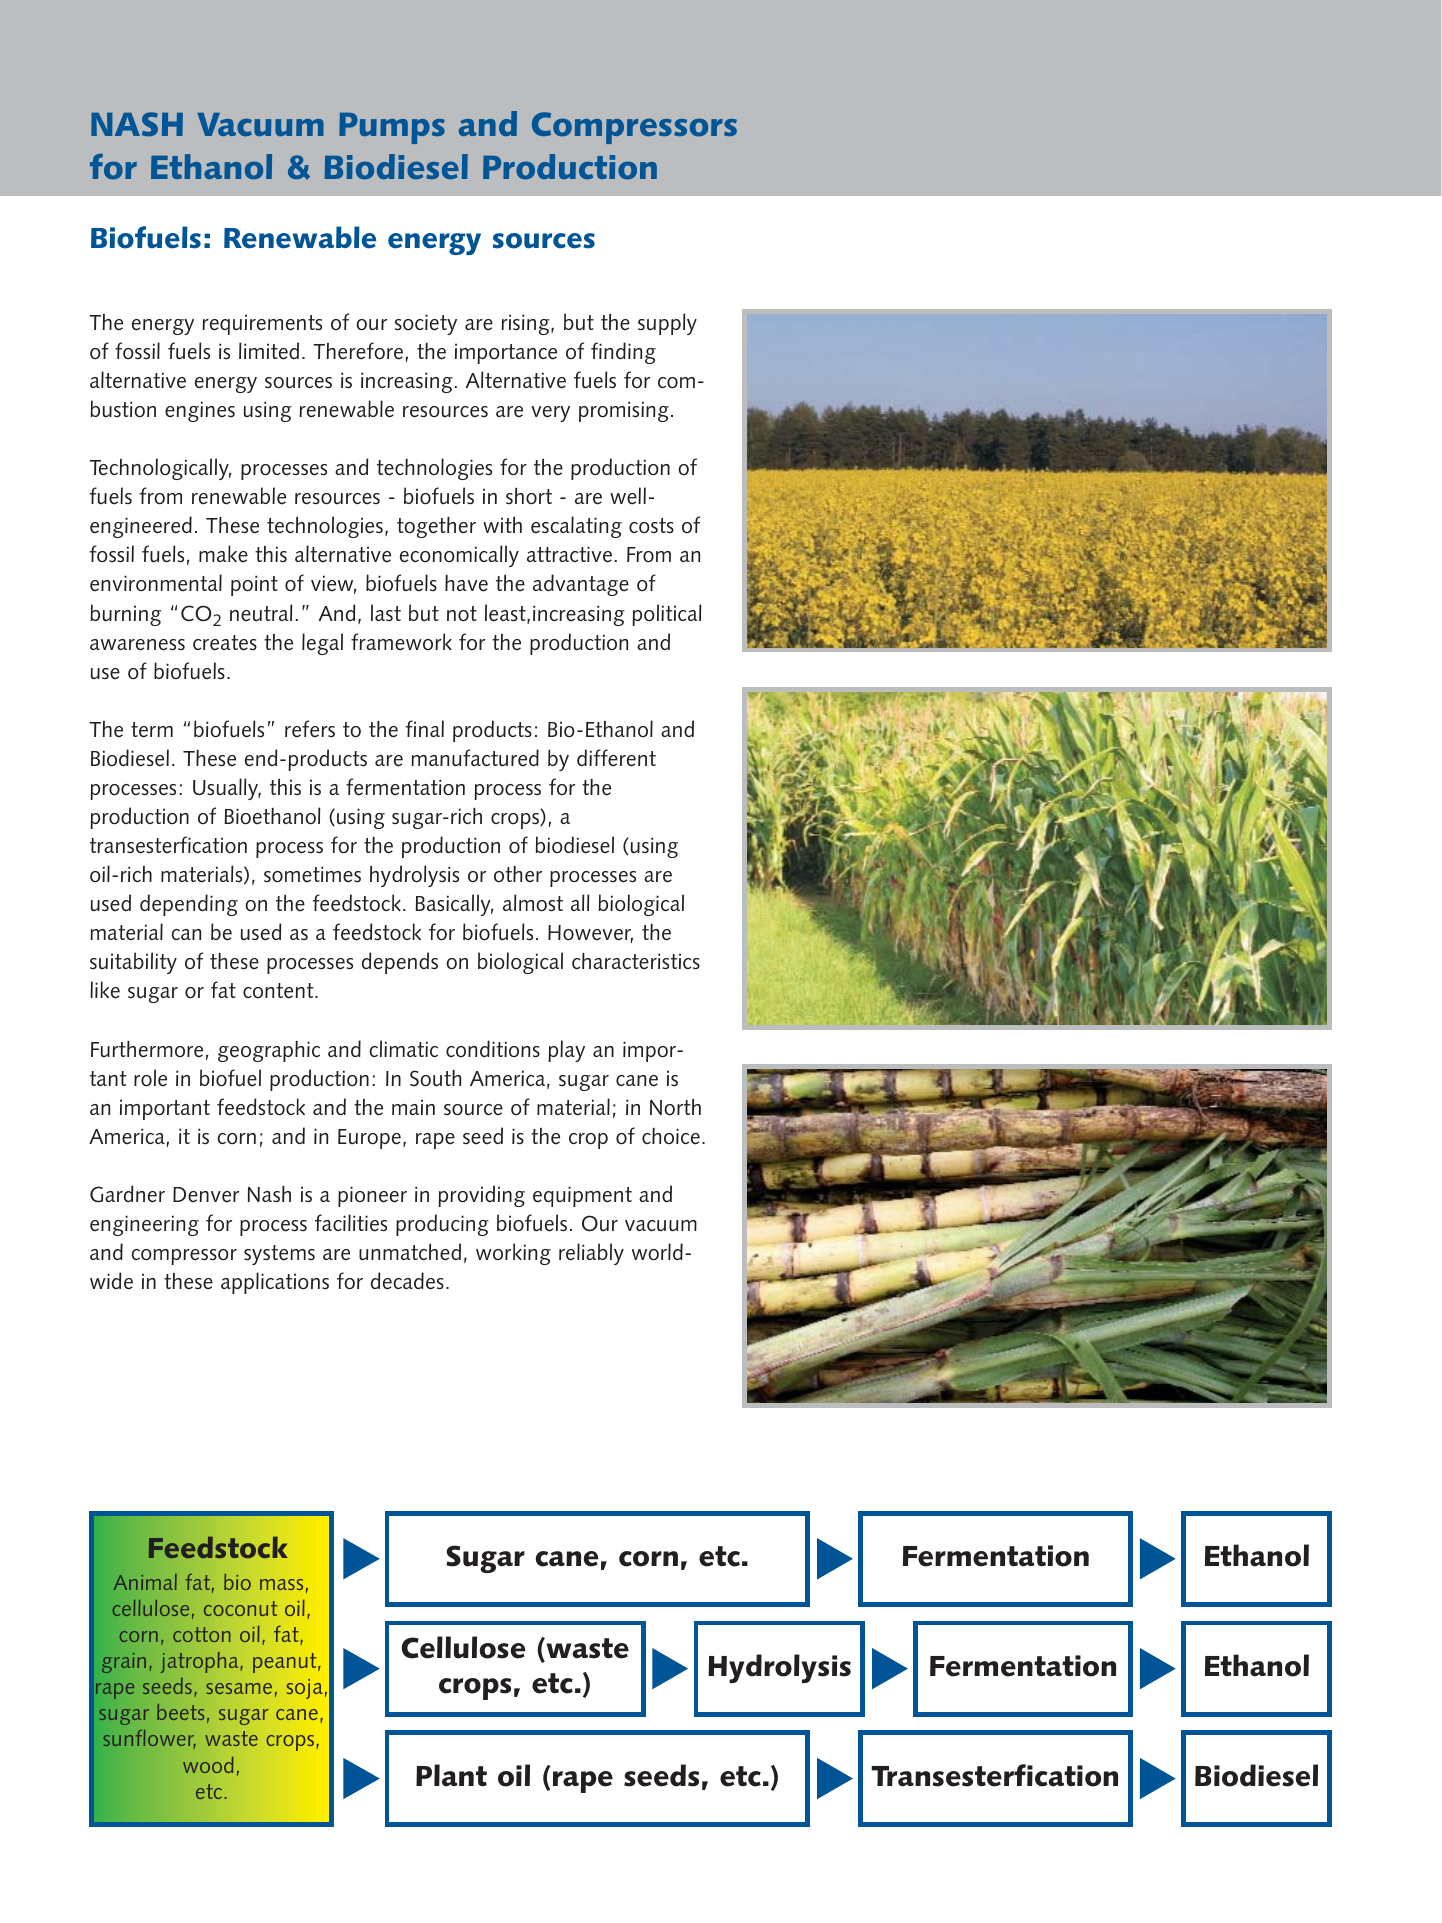 The height and width of the screenshot is (1923, 1442). I want to click on Plant, so click(451, 1775).
